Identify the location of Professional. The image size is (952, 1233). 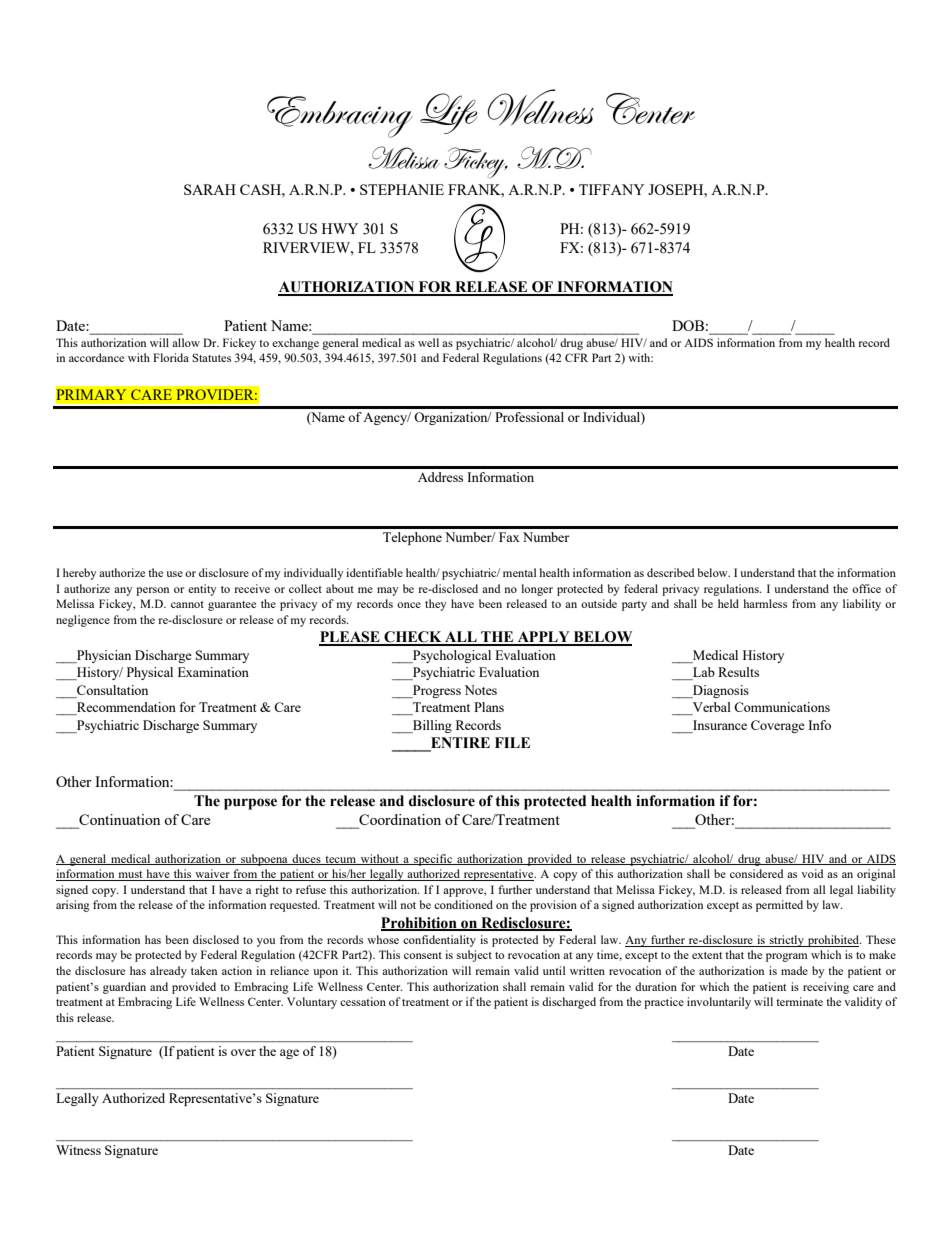
(529, 417).
